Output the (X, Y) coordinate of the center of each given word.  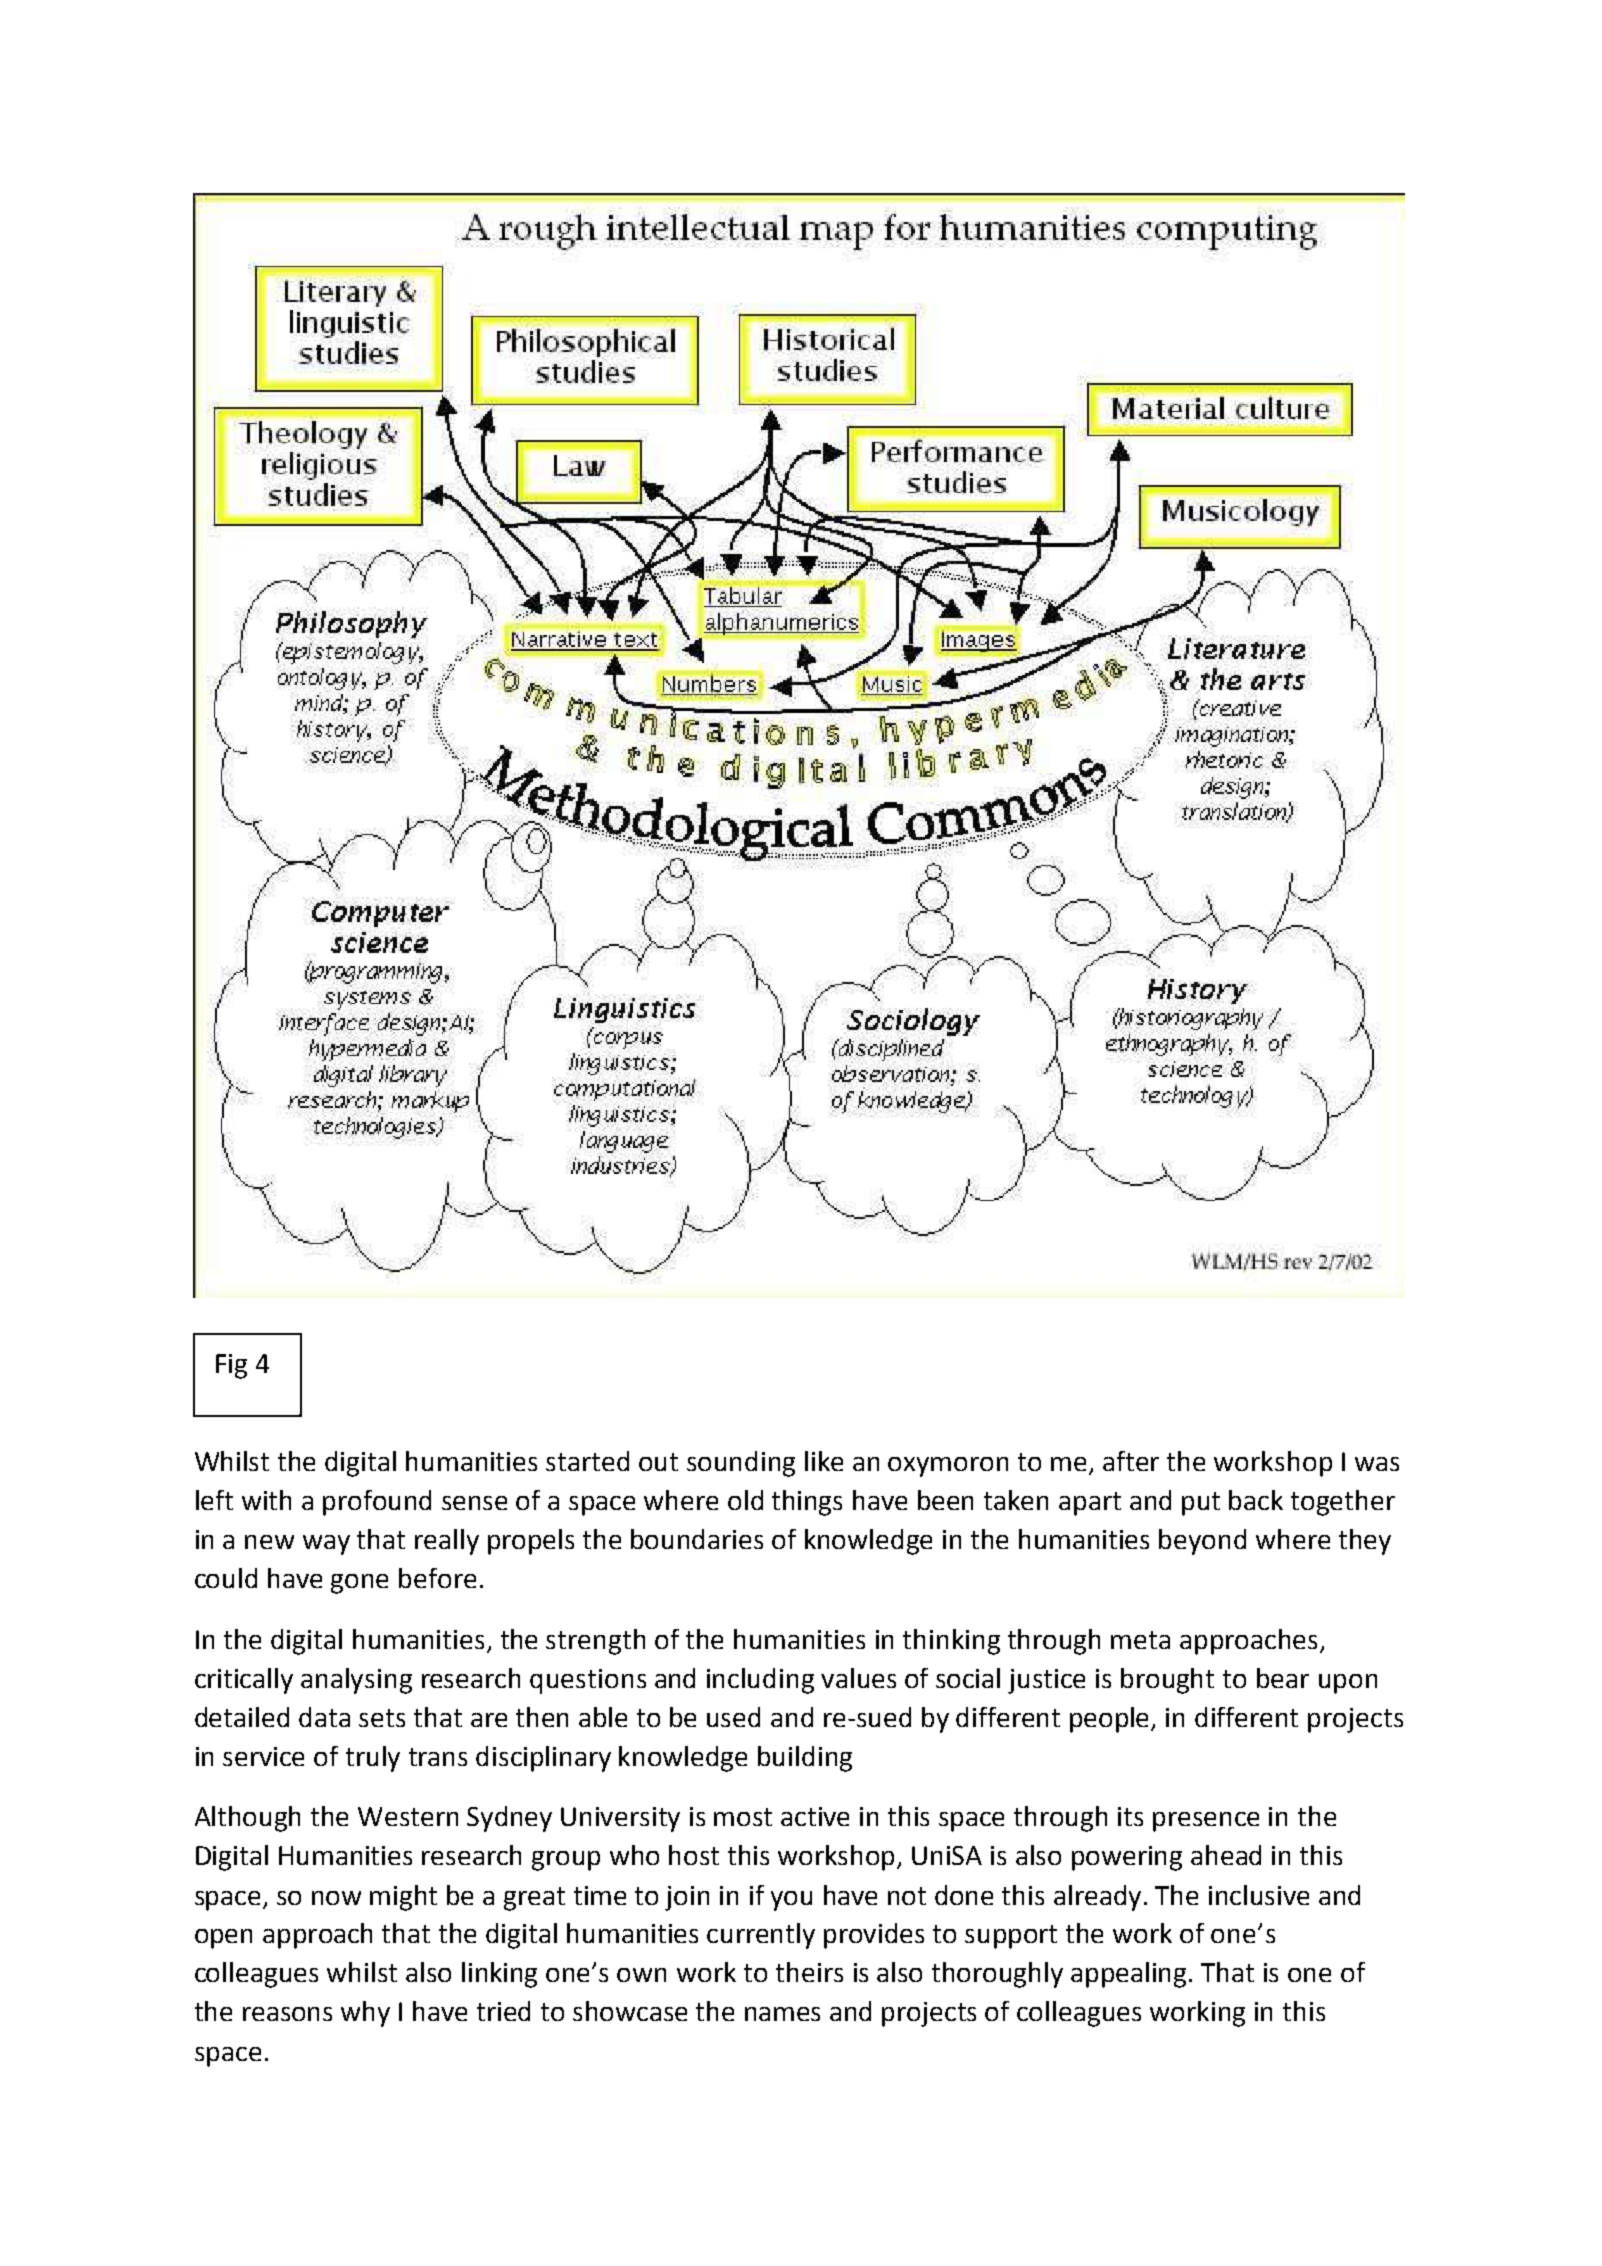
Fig (231, 1366)
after (1131, 1461)
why (365, 2014)
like (824, 1461)
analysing (356, 1681)
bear (1283, 1678)
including (760, 1681)
